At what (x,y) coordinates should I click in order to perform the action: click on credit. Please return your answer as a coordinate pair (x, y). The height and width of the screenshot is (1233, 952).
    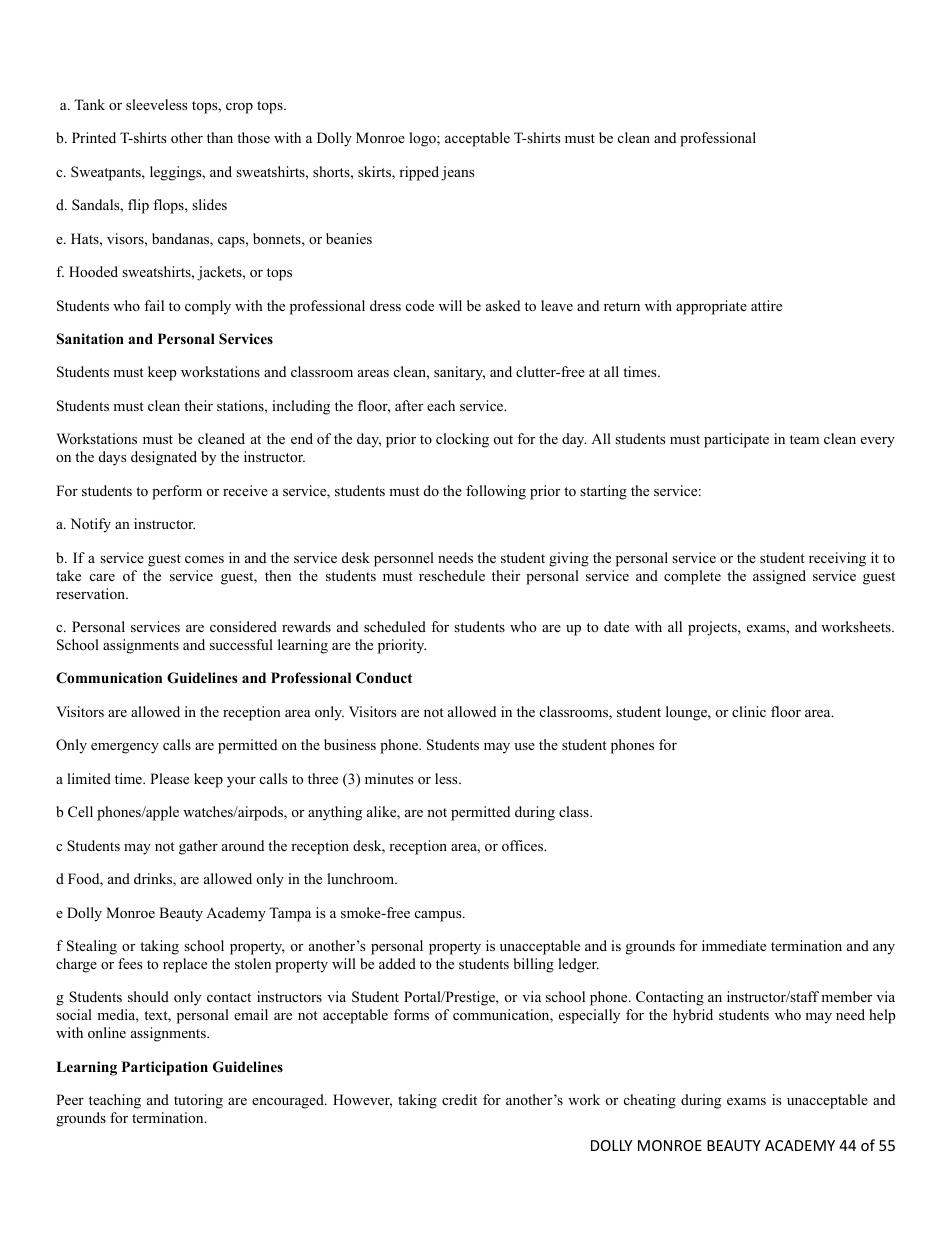
    Looking at the image, I should click on (459, 1099).
